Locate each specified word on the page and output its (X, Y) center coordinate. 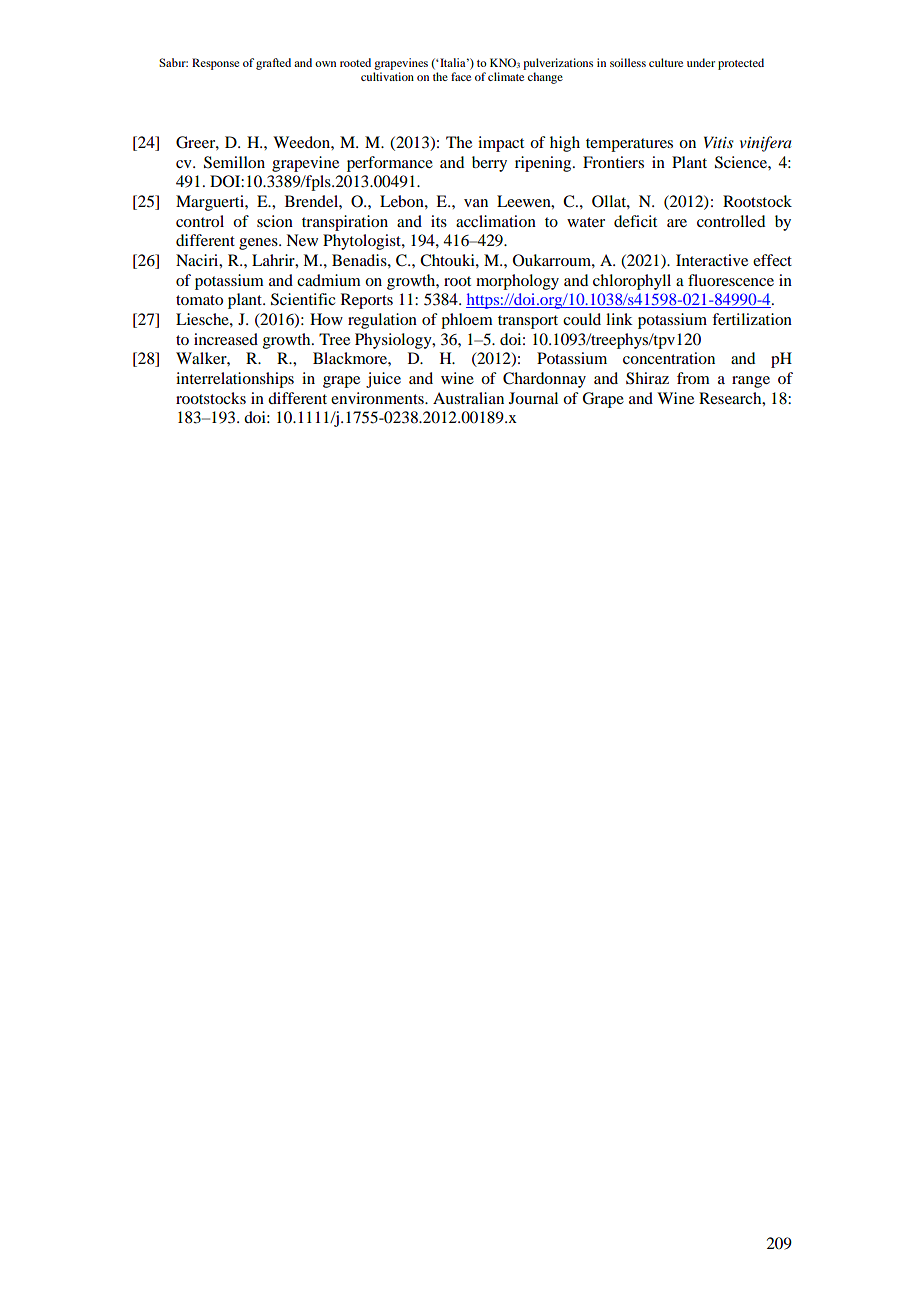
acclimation (496, 221)
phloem (467, 321)
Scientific (303, 299)
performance (390, 164)
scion (275, 221)
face (461, 76)
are (677, 223)
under (701, 62)
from (693, 378)
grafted (273, 64)
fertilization (752, 319)
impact (501, 144)
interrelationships (235, 380)
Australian (468, 398)
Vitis (719, 142)
